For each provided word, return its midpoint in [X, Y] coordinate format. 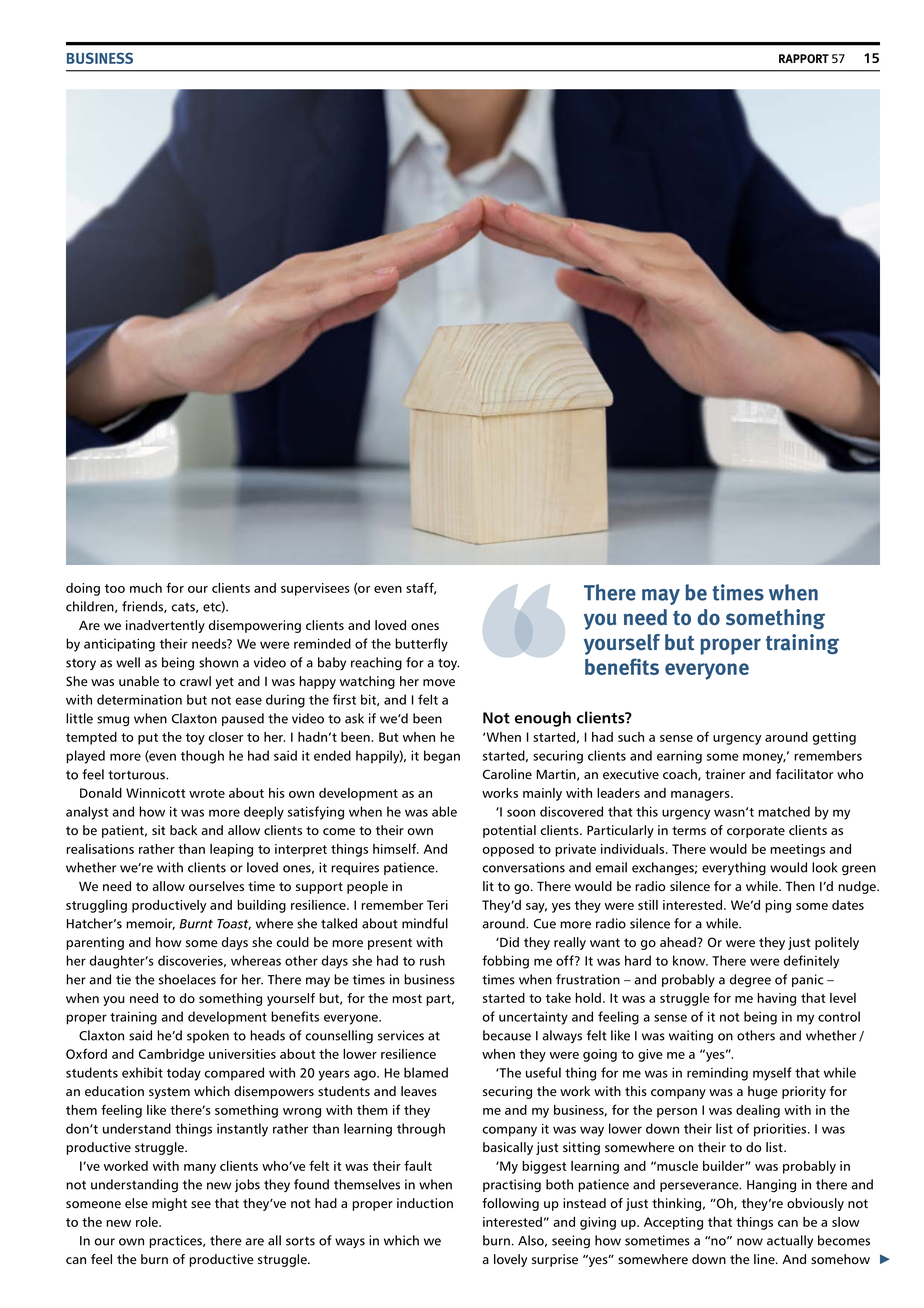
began [442, 757]
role [148, 1222]
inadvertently [165, 626]
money [764, 758]
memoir [150, 924]
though [202, 757]
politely [837, 943]
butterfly [421, 645]
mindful [425, 923]
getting [834, 738]
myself [772, 1074]
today [184, 1074]
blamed [426, 1072]
